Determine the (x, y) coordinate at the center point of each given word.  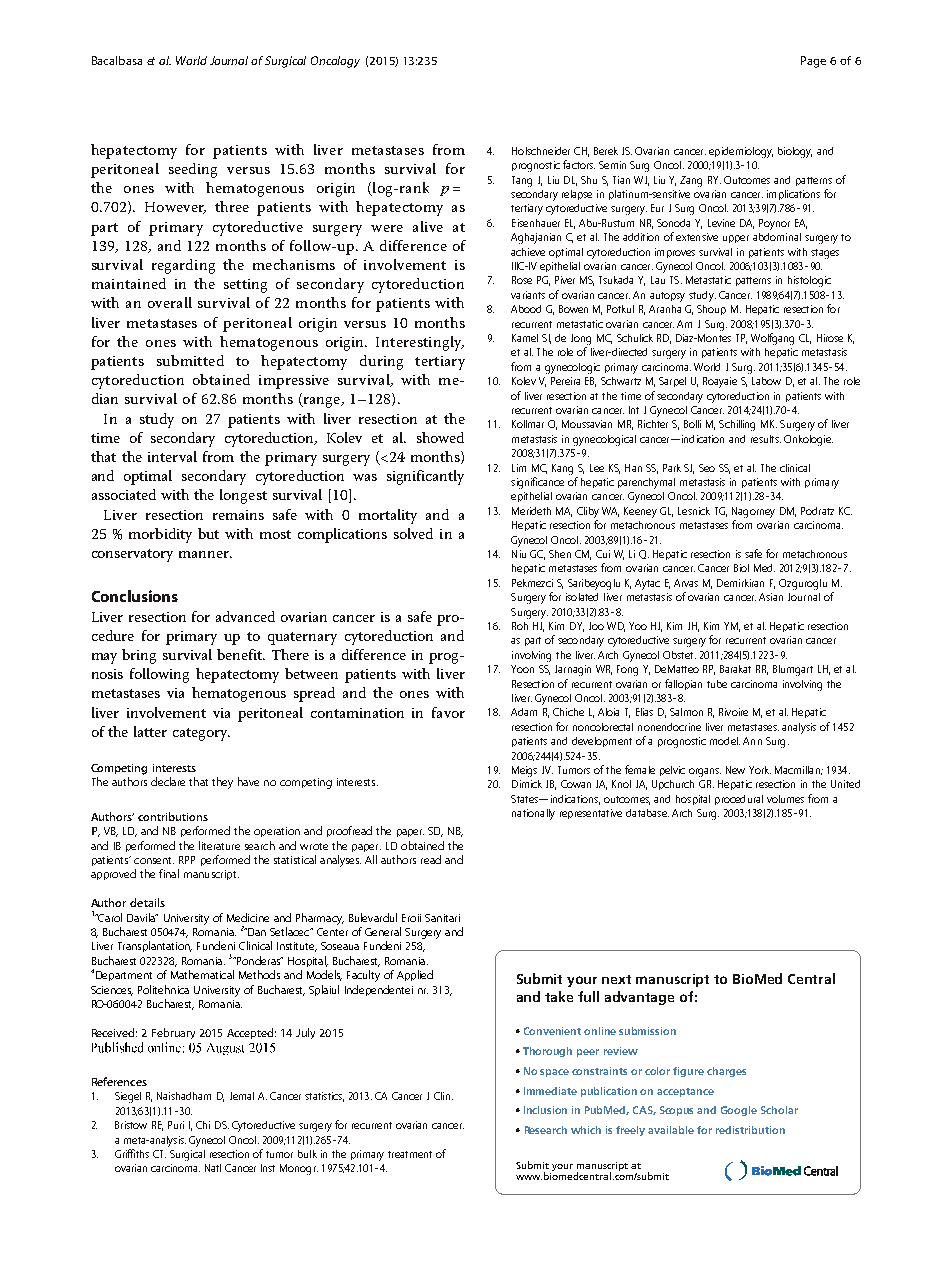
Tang (522, 181)
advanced (245, 616)
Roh (520, 626)
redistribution (750, 1130)
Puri (176, 1125)
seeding (193, 170)
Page (813, 62)
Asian (771, 597)
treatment (410, 1154)
